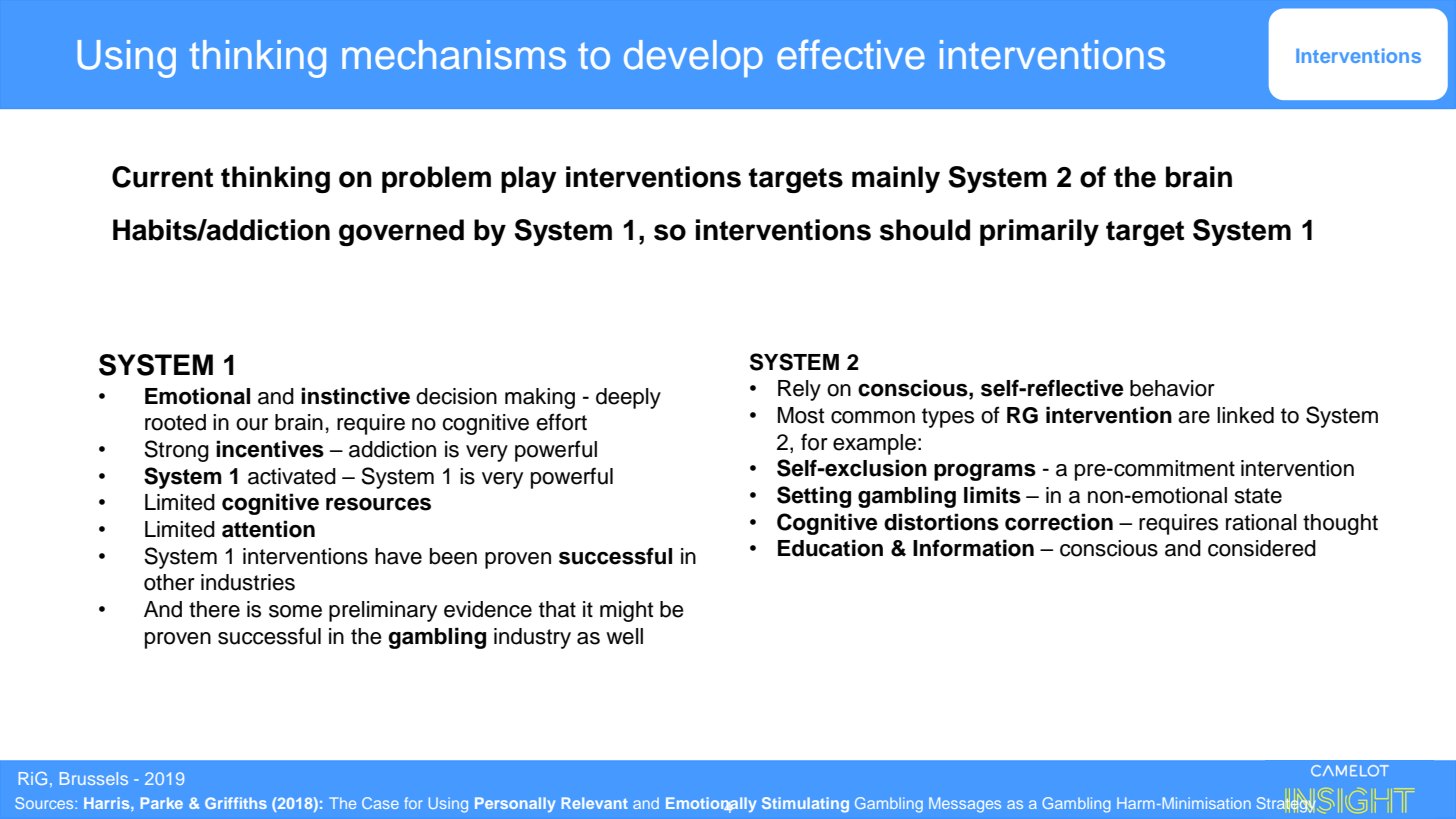 The height and width of the screenshot is (819, 1456). I want to click on develop, so click(693, 58).
